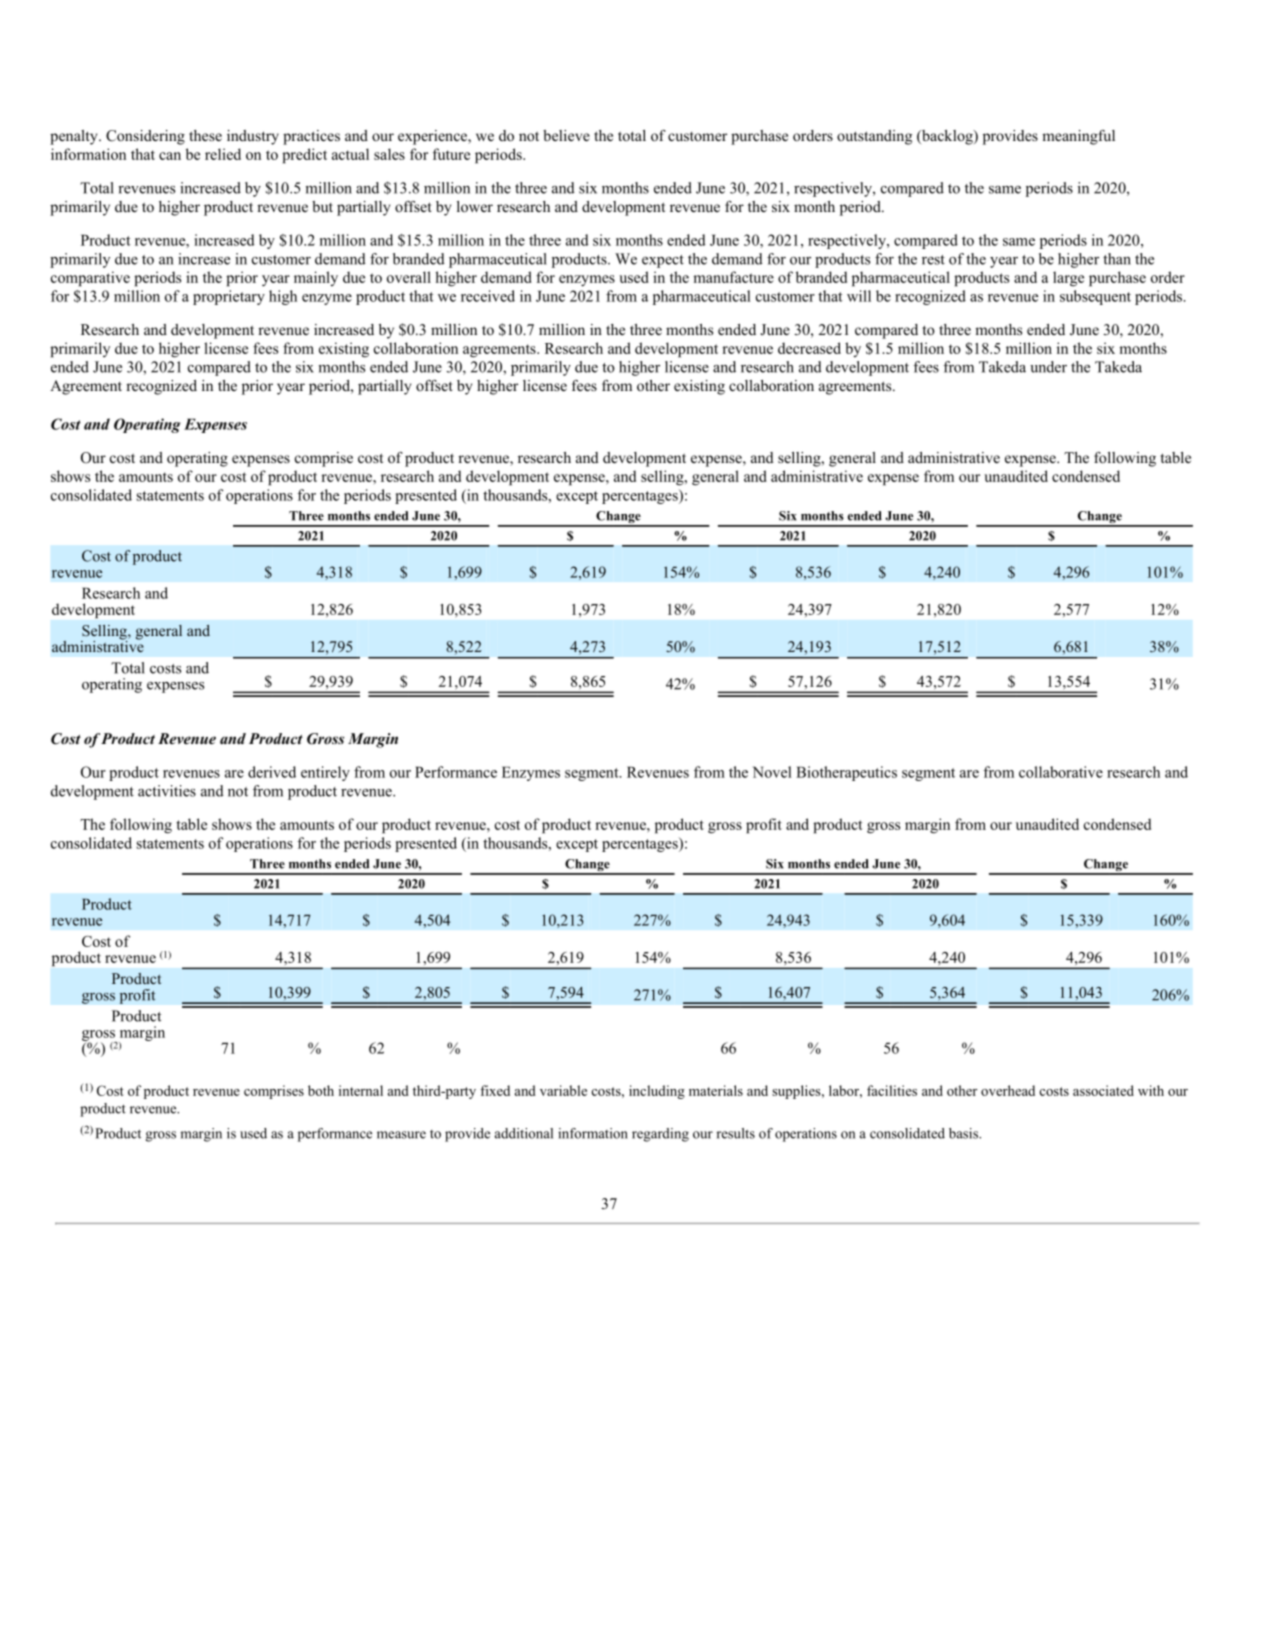 This screenshot has height=1641, width=1268. What do you see at coordinates (566, 135) in the screenshot?
I see `believe` at bounding box center [566, 135].
